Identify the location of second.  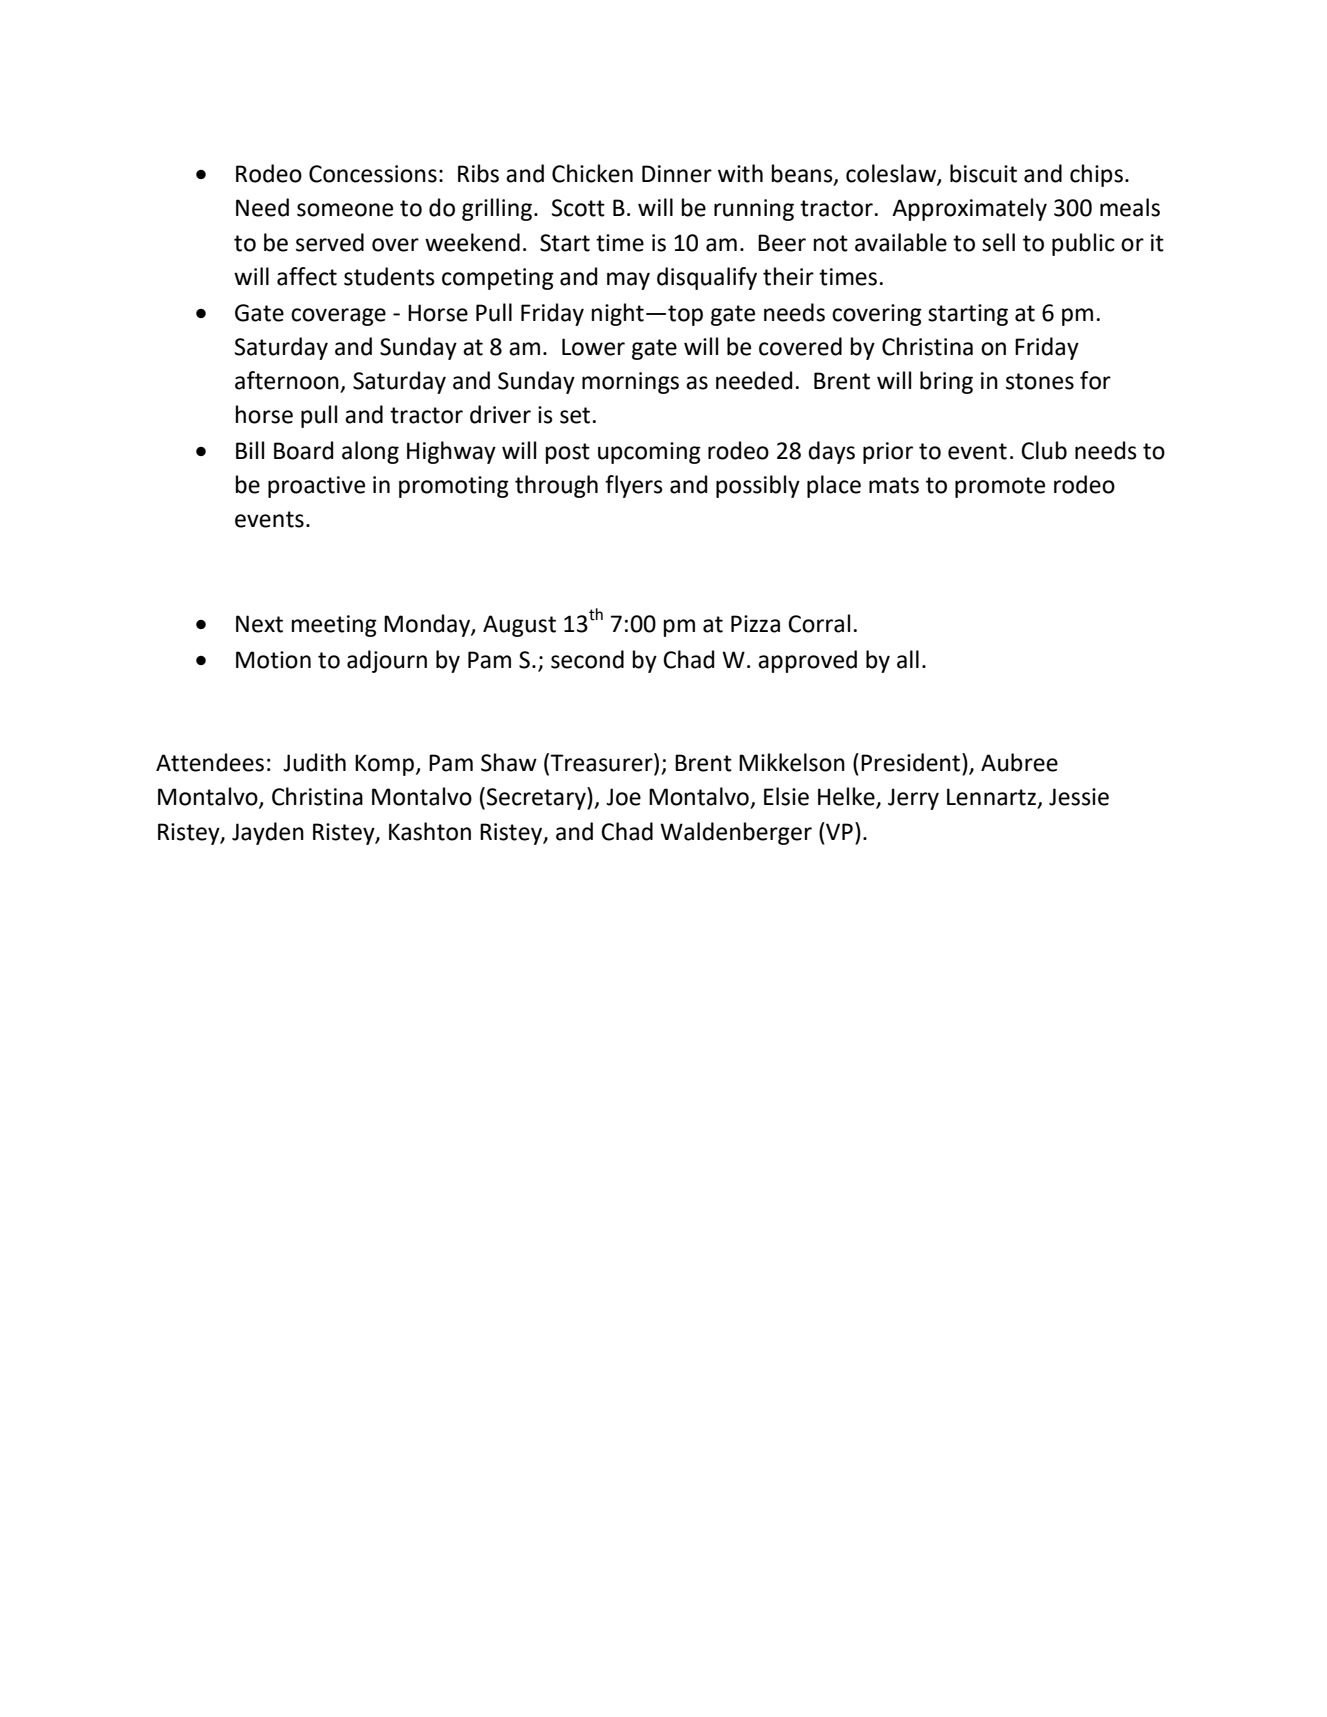
(587, 659).
